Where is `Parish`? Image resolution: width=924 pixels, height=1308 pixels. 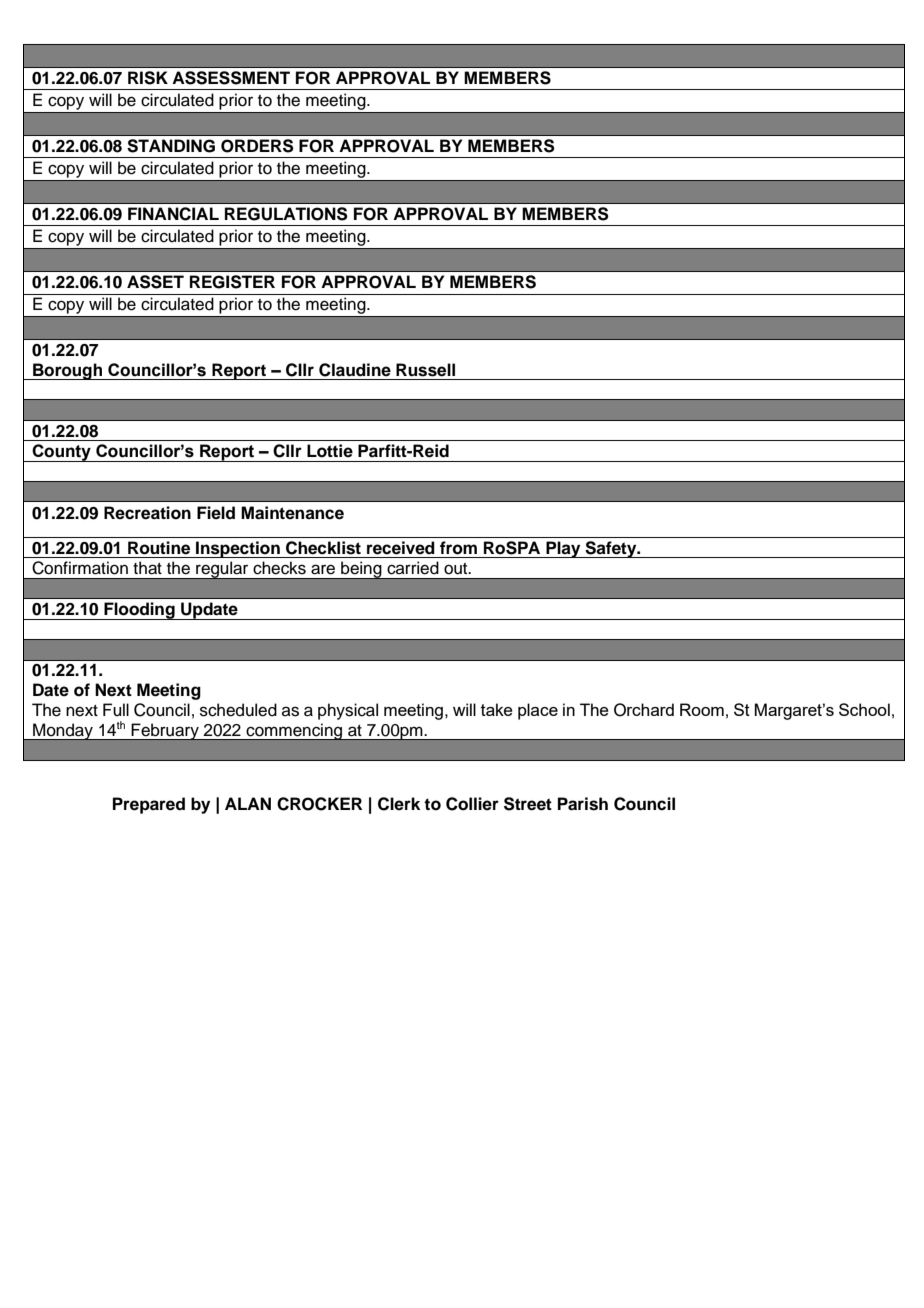
Parish is located at coordinates (583, 804).
